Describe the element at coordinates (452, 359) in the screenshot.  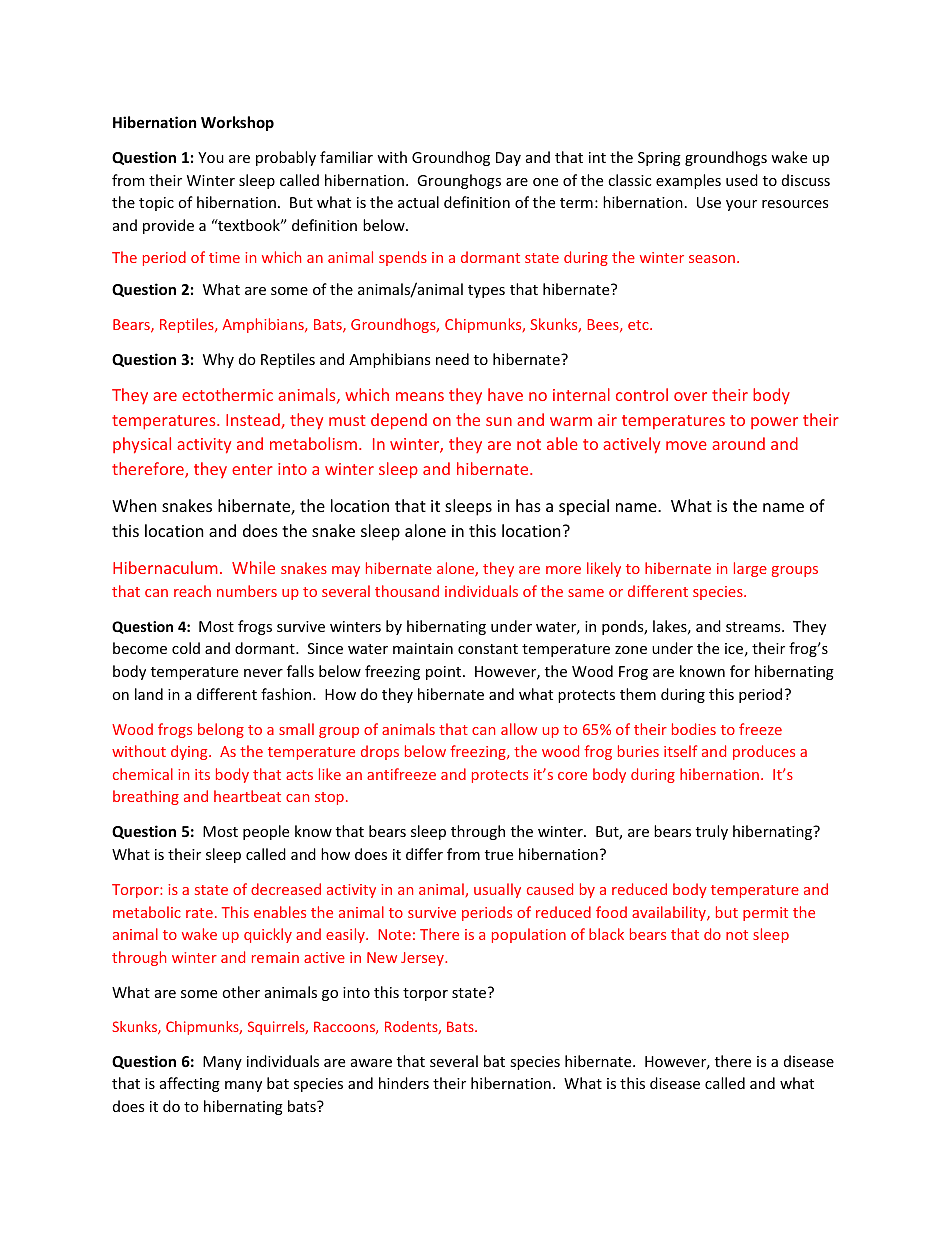
I see `need` at that location.
